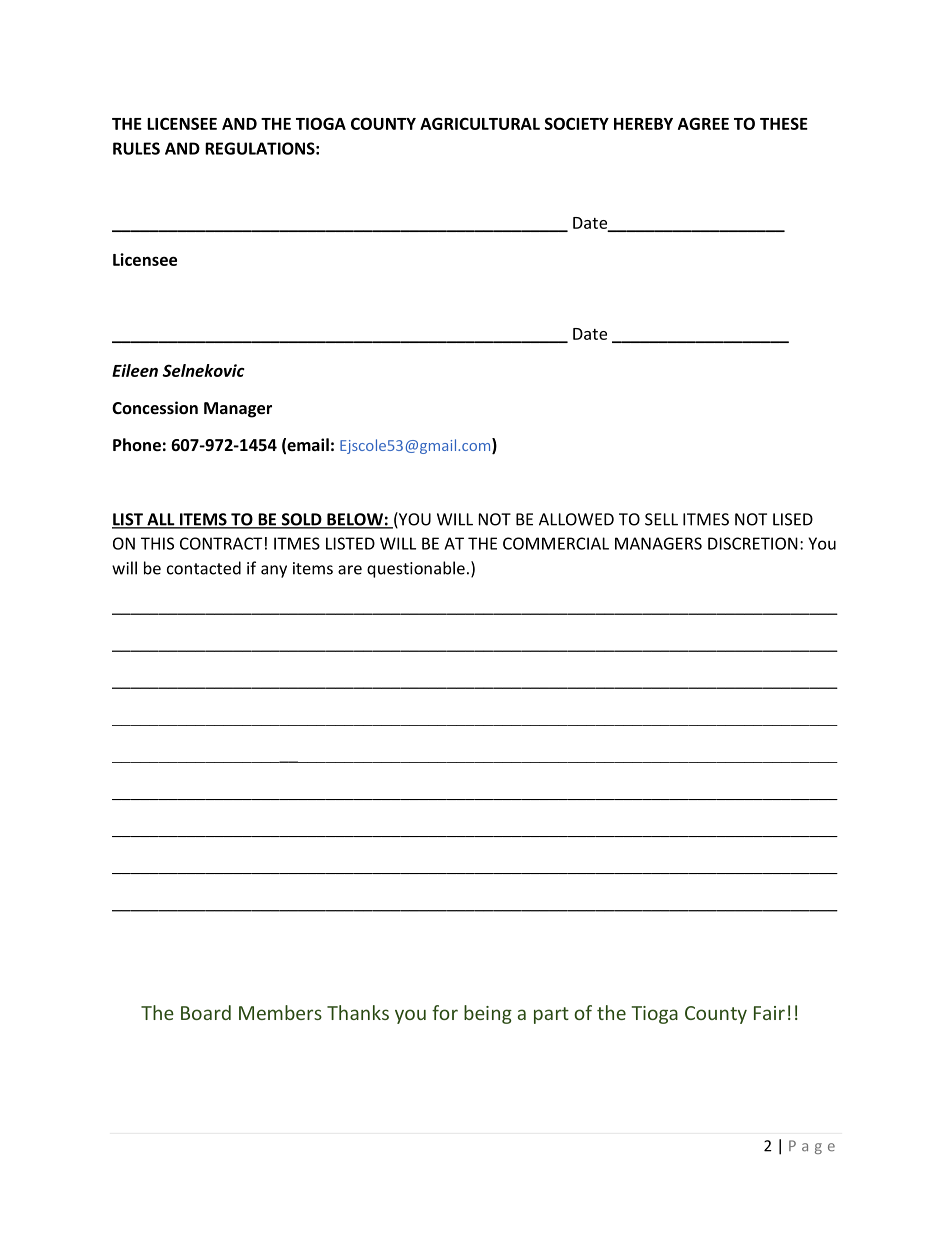 This screenshot has height=1233, width=952. Describe the element at coordinates (753, 543) in the screenshot. I see `DISCRETION` at that location.
